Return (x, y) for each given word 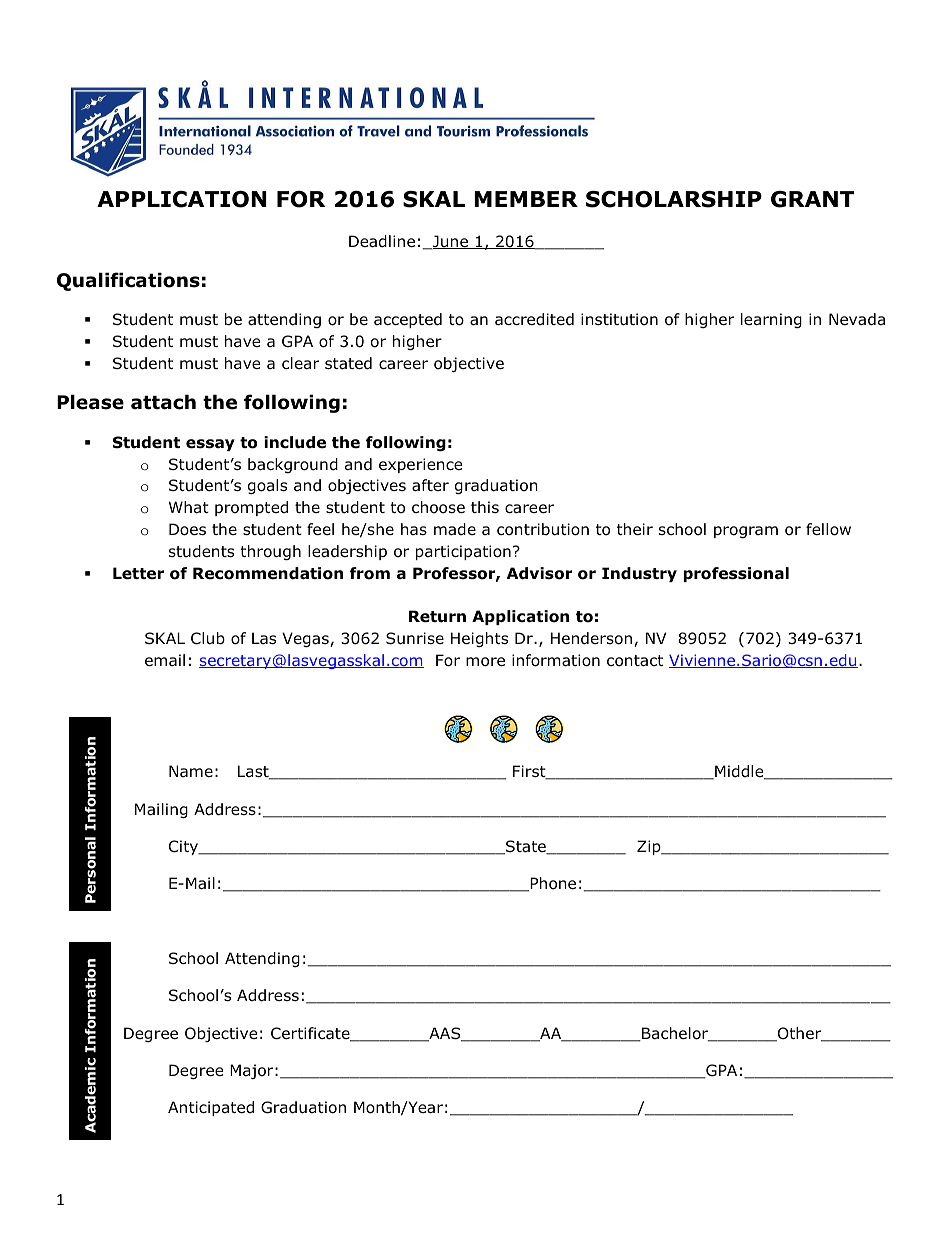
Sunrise (415, 638)
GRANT (813, 199)
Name (191, 771)
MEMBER (526, 199)
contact (635, 661)
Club (208, 638)
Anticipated (211, 1108)
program (746, 532)
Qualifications (128, 281)
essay (210, 445)
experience (421, 465)
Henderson (591, 638)
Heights (479, 639)
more (485, 662)
